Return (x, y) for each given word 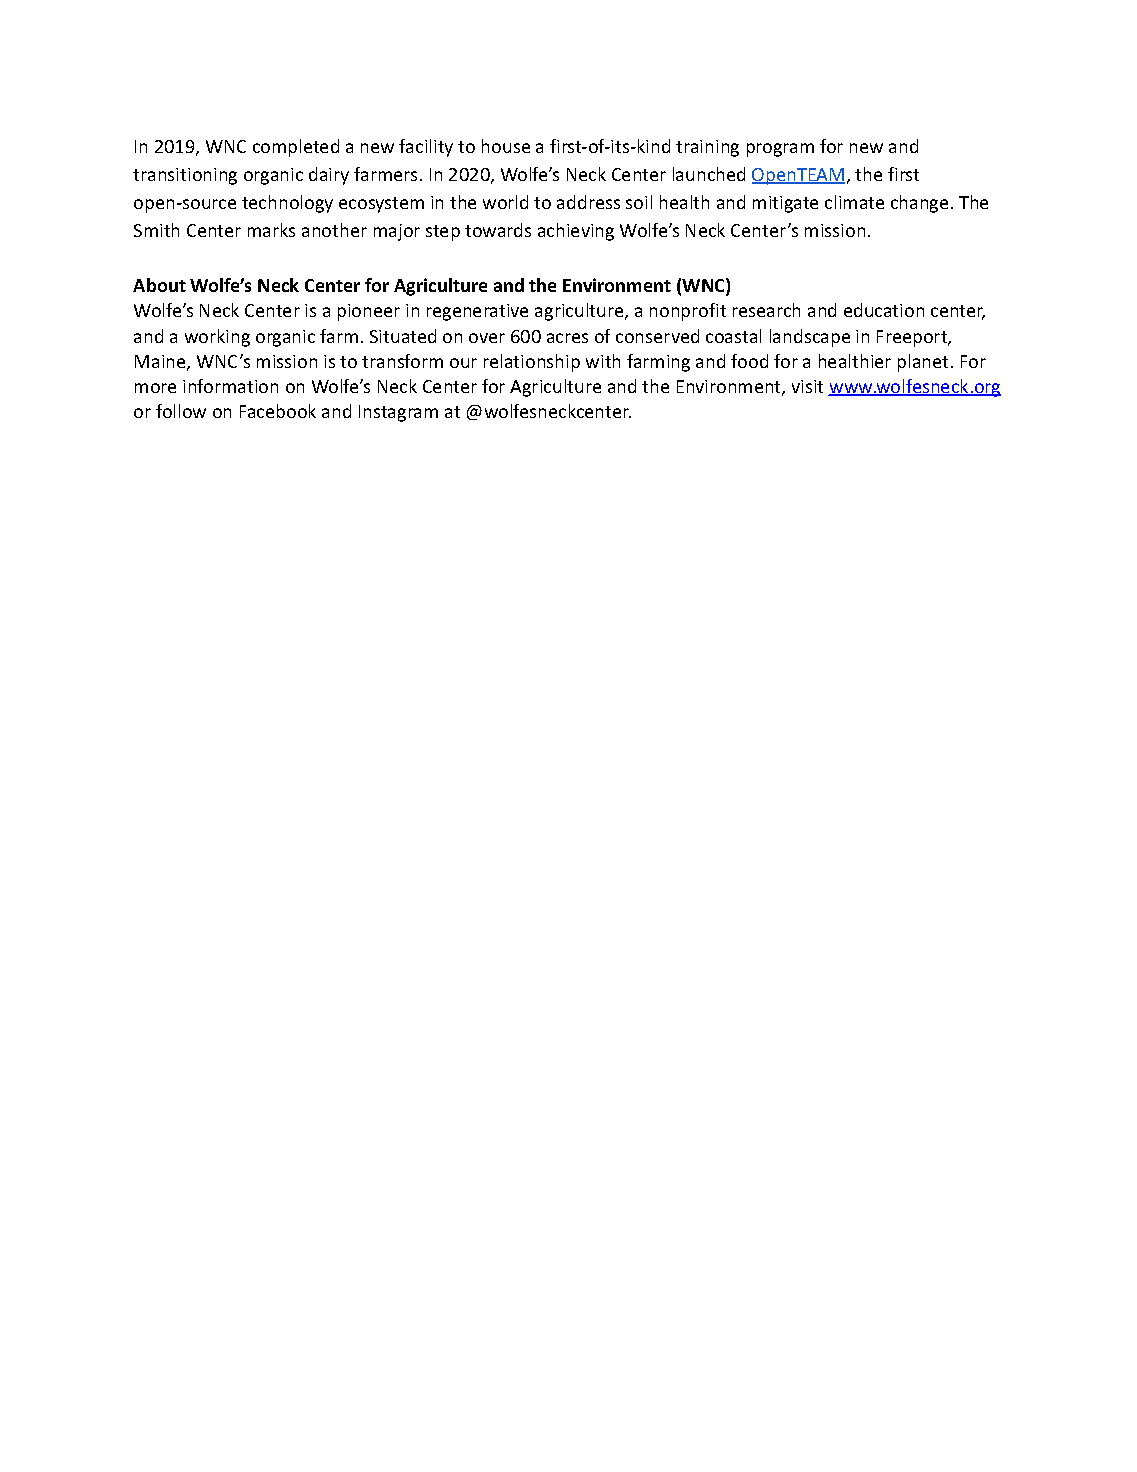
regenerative (477, 312)
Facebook (278, 411)
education (884, 310)
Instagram (398, 413)
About (159, 285)
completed (296, 148)
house (506, 146)
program (780, 150)
